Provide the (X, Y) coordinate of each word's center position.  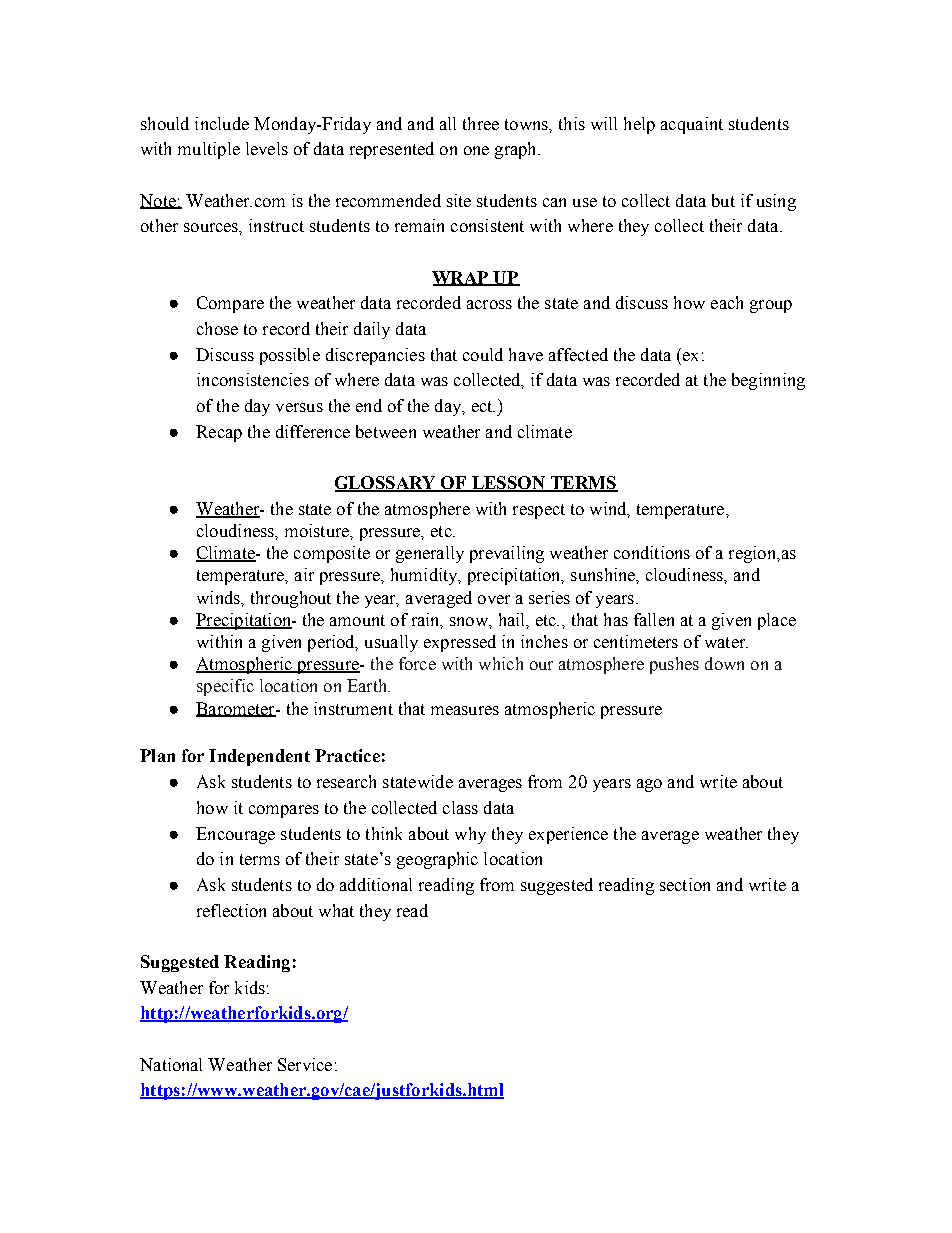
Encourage (235, 835)
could (483, 354)
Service (305, 1064)
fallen (654, 619)
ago (649, 785)
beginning (768, 381)
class (460, 807)
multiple (209, 150)
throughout (291, 599)
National (171, 1064)
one (476, 150)
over (494, 599)
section (685, 884)
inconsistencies (253, 379)
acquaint (692, 125)
